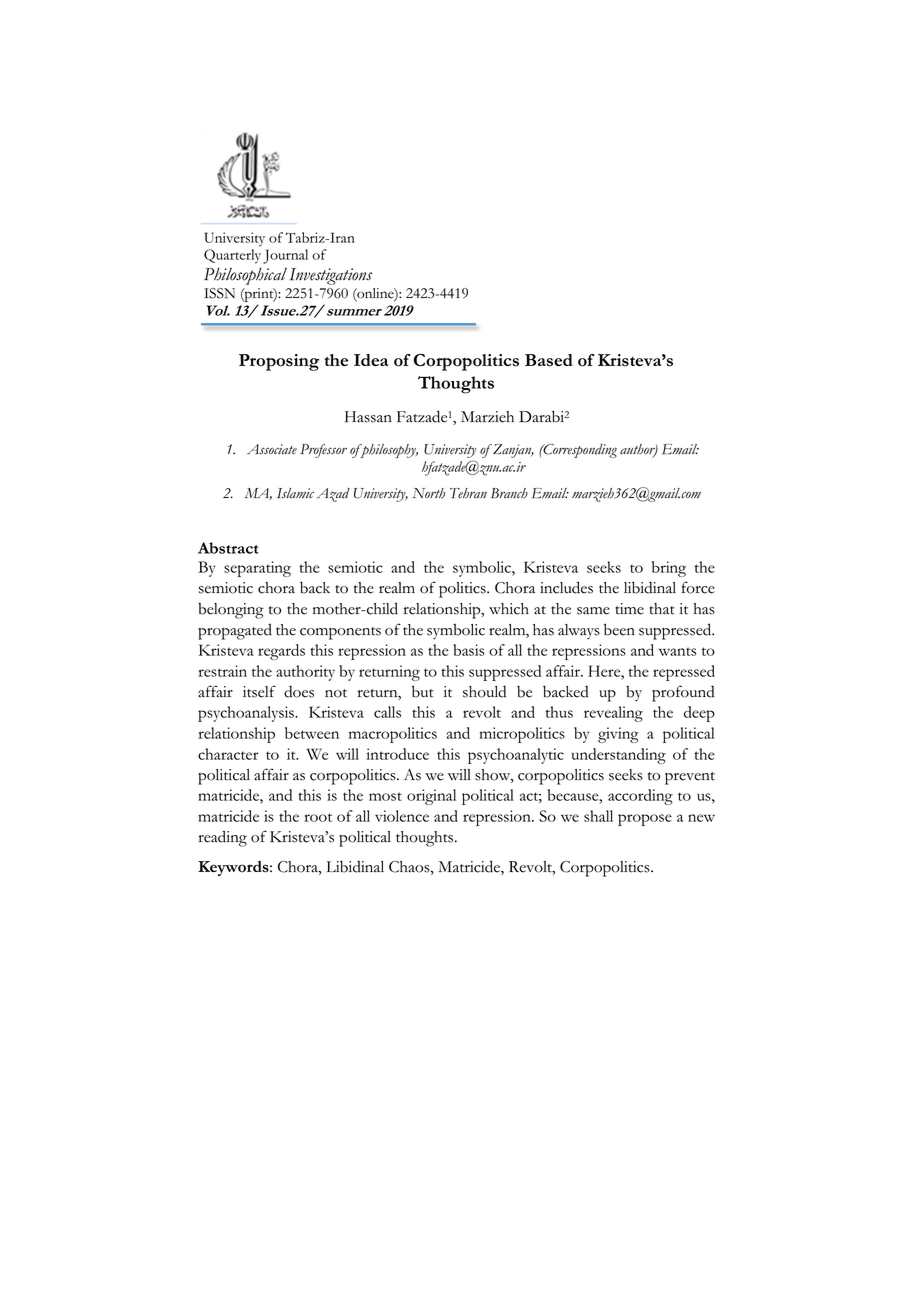 The height and width of the screenshot is (1308, 924). Describe the element at coordinates (468, 650) in the screenshot. I see `basis` at that location.
